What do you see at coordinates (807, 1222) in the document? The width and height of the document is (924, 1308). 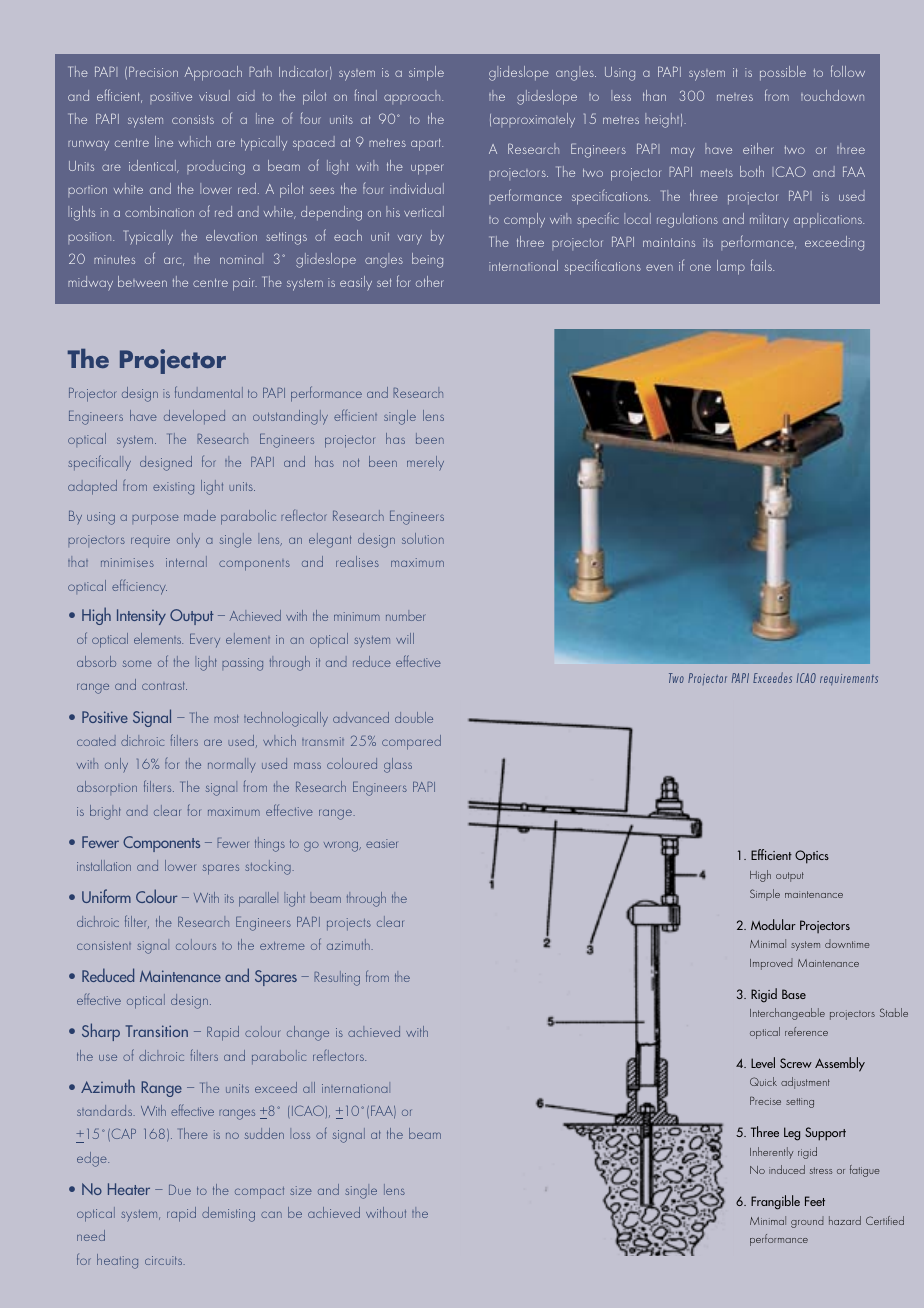 I see `ground` at bounding box center [807, 1222].
